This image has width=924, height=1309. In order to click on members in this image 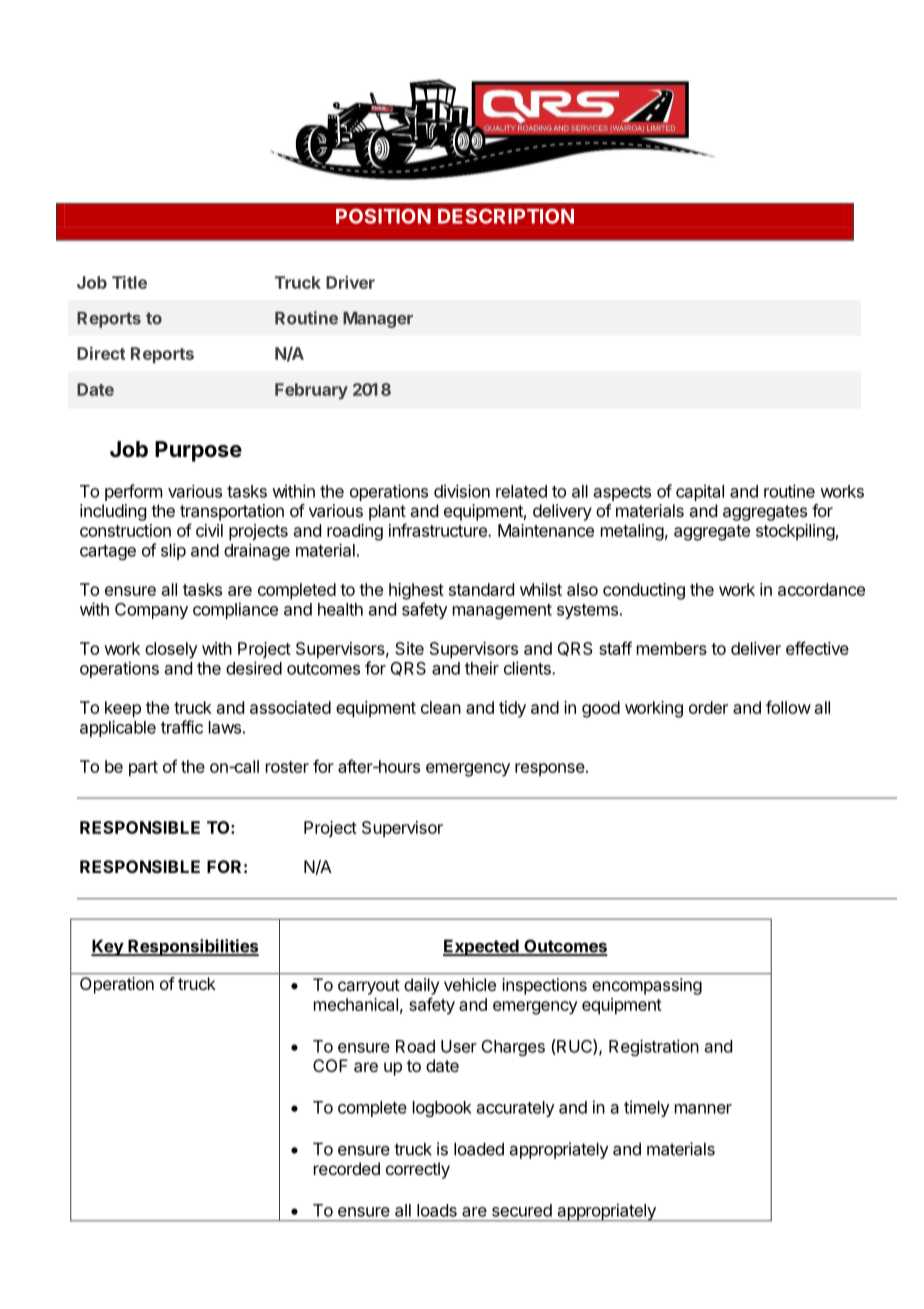, I will do `click(672, 648)`.
